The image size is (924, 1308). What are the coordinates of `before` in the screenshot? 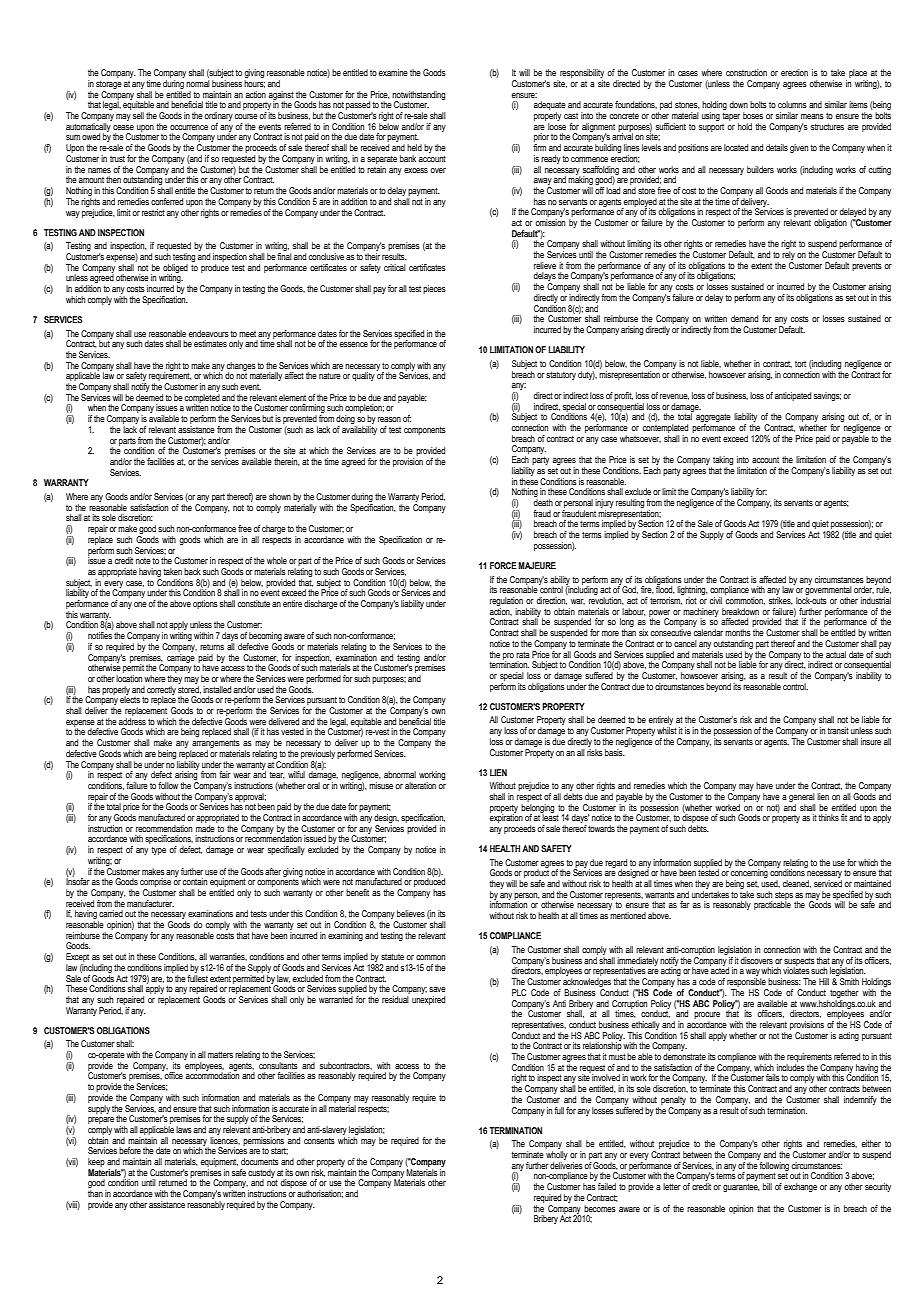 It's located at (130, 1150).
